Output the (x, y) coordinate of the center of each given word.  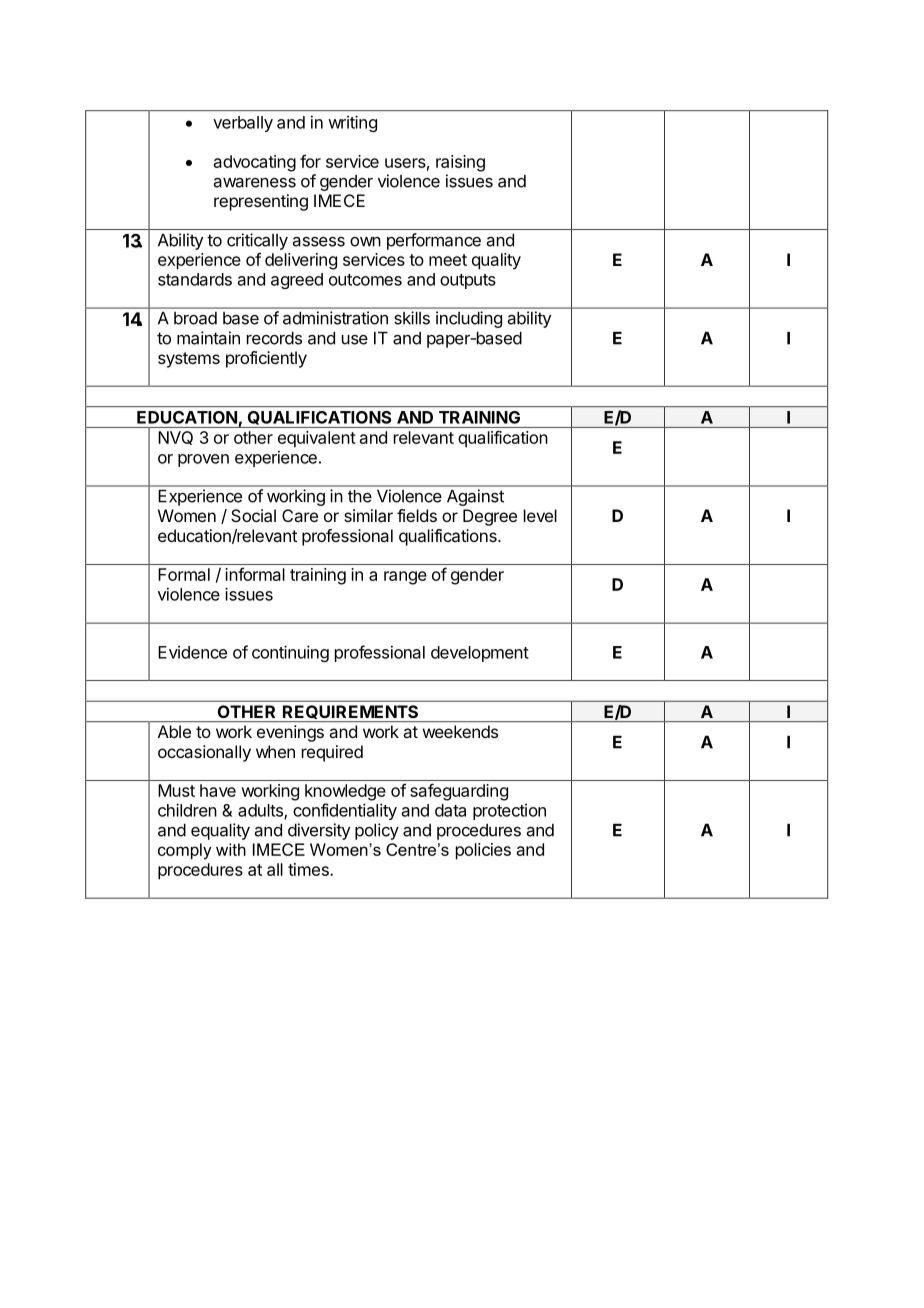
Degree (490, 517)
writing (352, 123)
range (405, 578)
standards (195, 279)
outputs (468, 281)
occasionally (204, 753)
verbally (243, 124)
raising (460, 163)
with (231, 849)
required (332, 753)
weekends (460, 731)
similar (368, 515)
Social (253, 515)
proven (203, 460)
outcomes (365, 280)
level (540, 515)
